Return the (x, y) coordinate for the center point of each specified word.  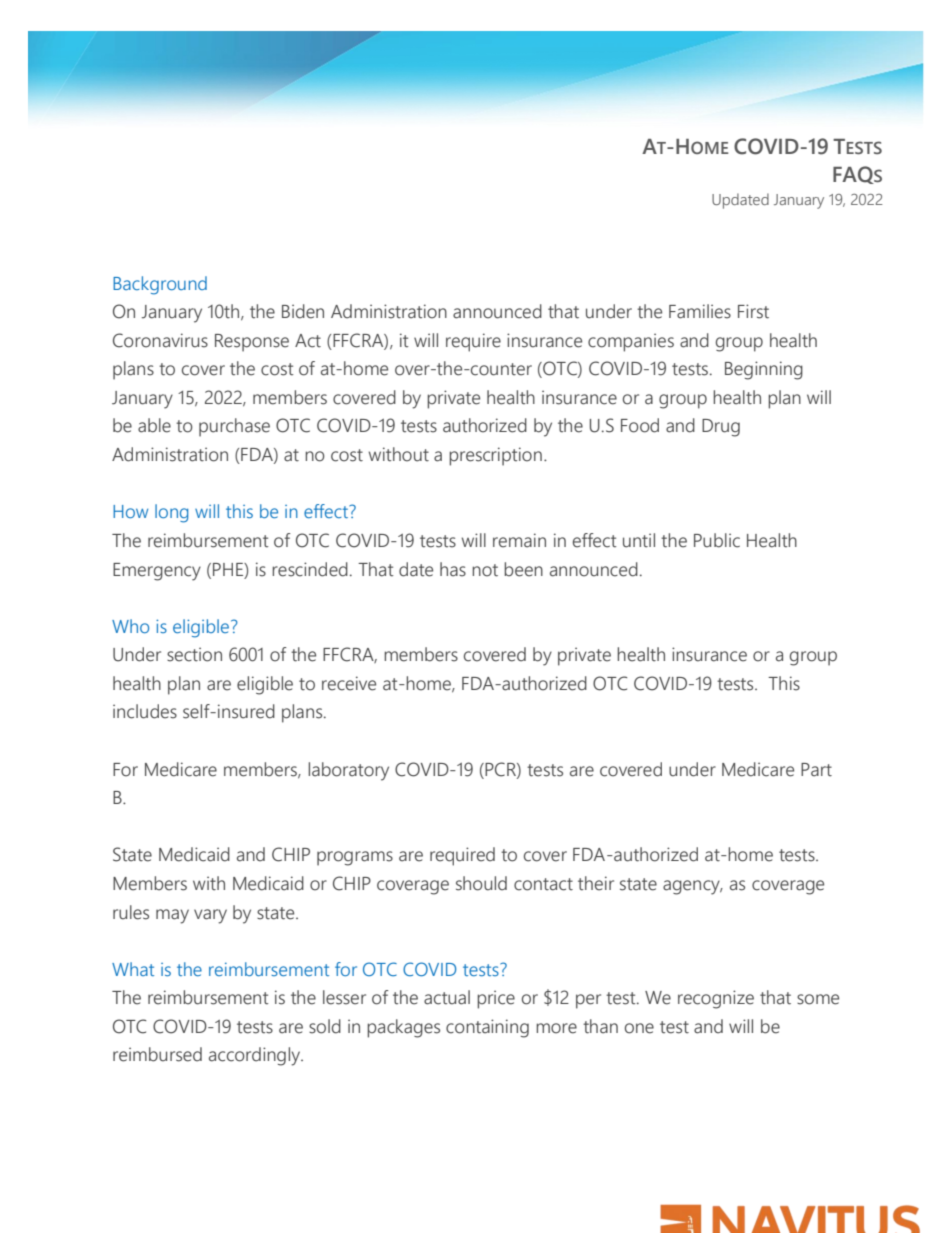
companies (631, 342)
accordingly (256, 1056)
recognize (716, 999)
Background (160, 285)
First (753, 311)
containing (487, 1028)
